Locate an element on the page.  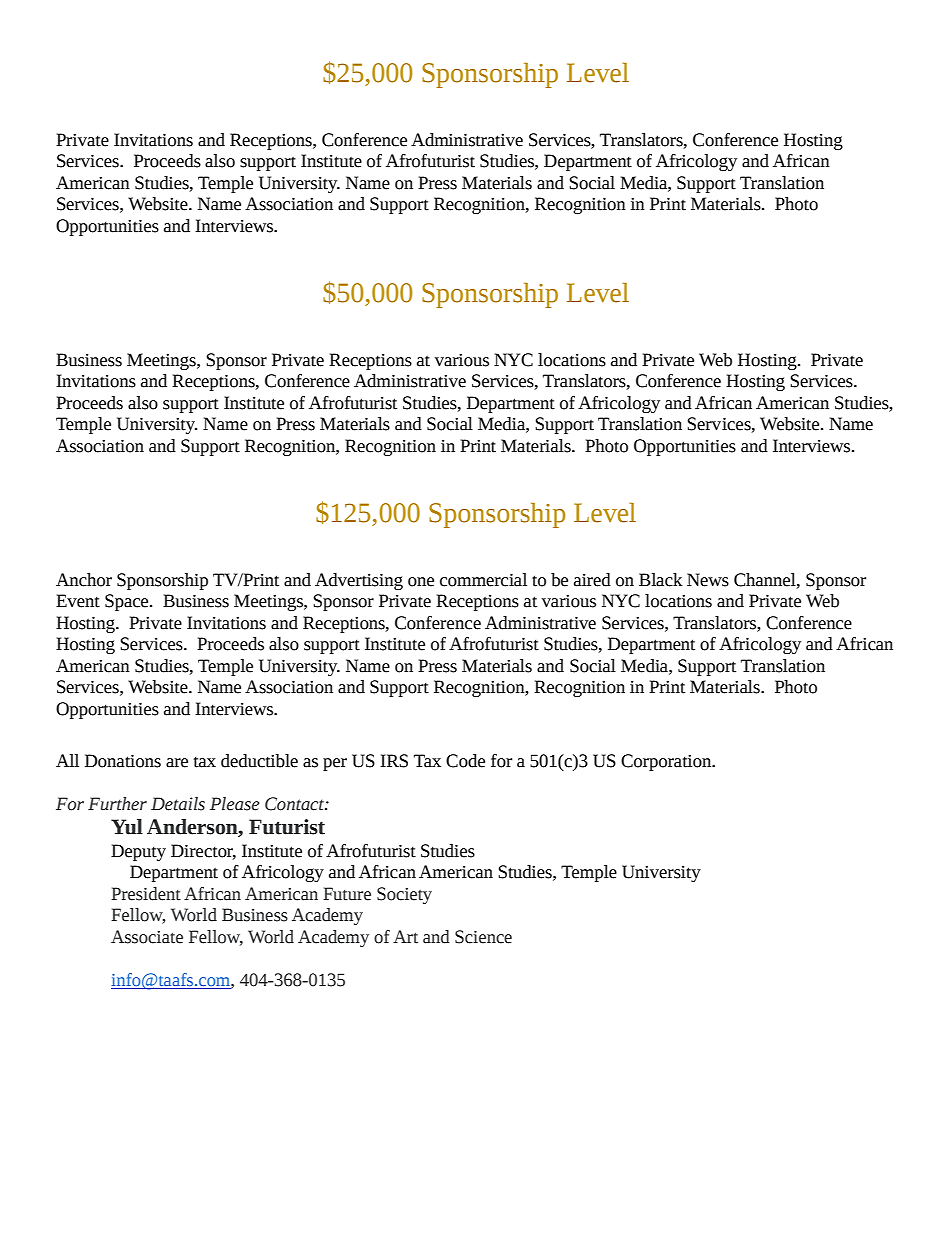
Donations is located at coordinates (123, 761).
